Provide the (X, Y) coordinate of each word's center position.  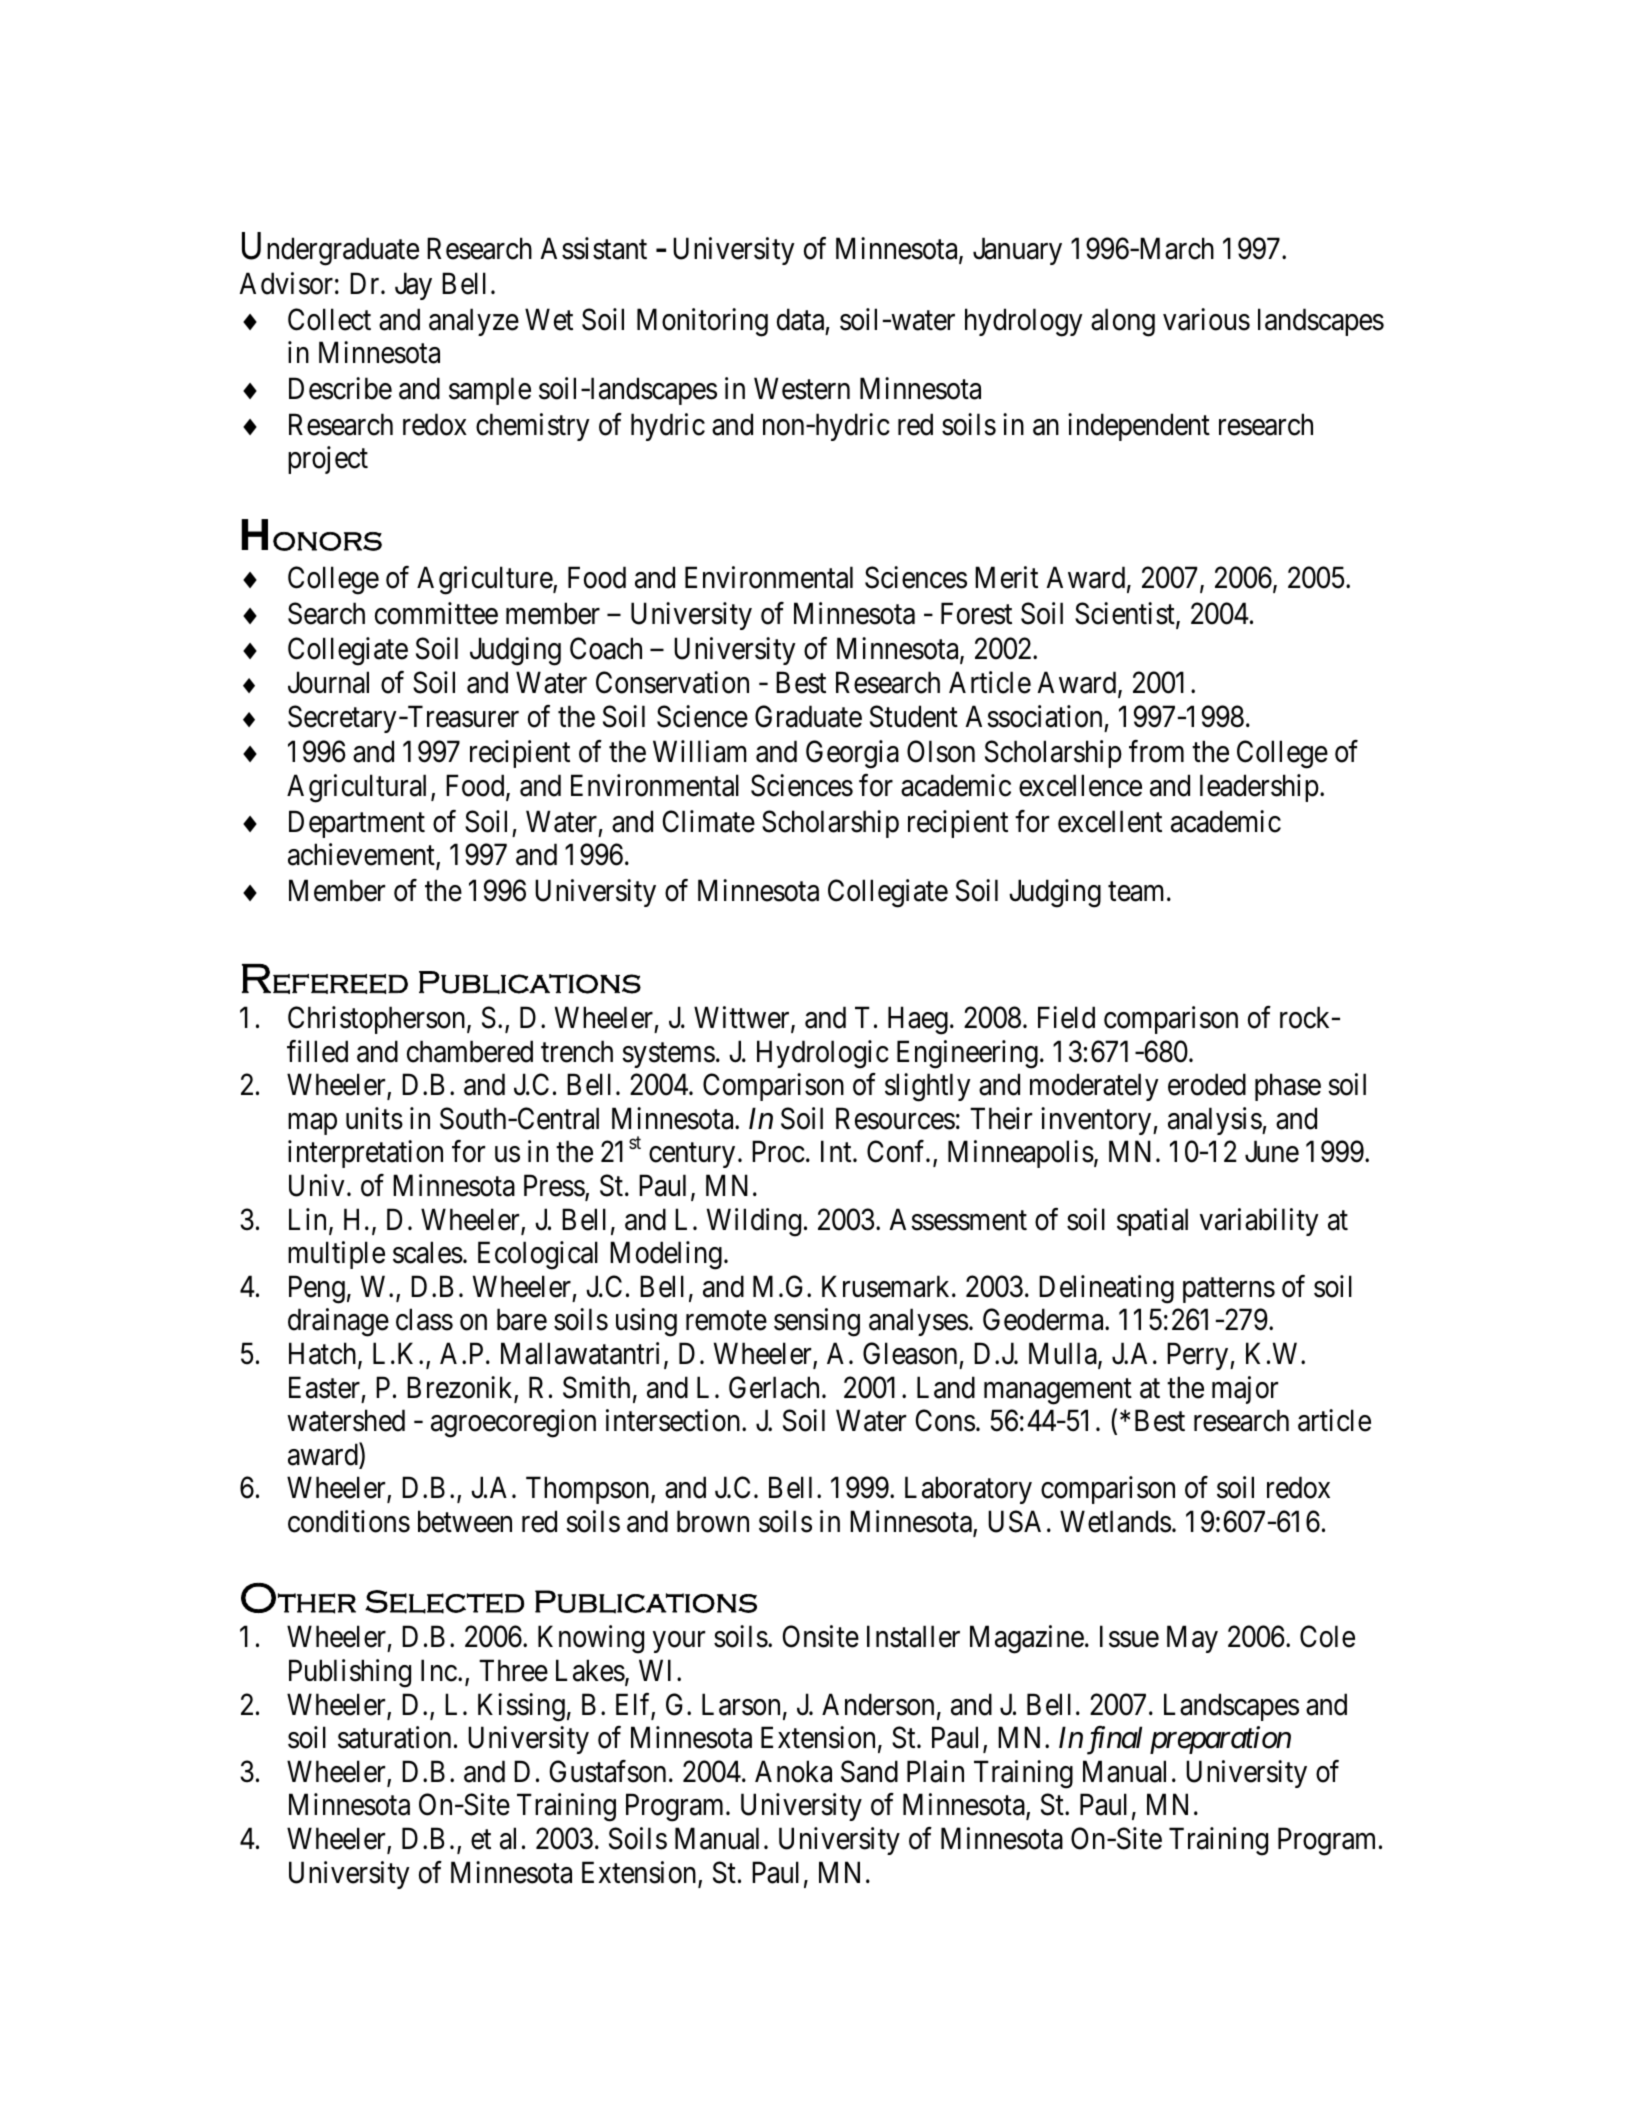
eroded (1207, 1084)
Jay (413, 286)
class (424, 1320)
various (1206, 319)
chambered (470, 1051)
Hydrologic (823, 1054)
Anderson (878, 1704)
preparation (1220, 1740)
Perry (1199, 1356)
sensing (817, 1323)
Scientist (1126, 614)
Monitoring (702, 322)
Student (914, 716)
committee (436, 613)
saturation (394, 1737)
